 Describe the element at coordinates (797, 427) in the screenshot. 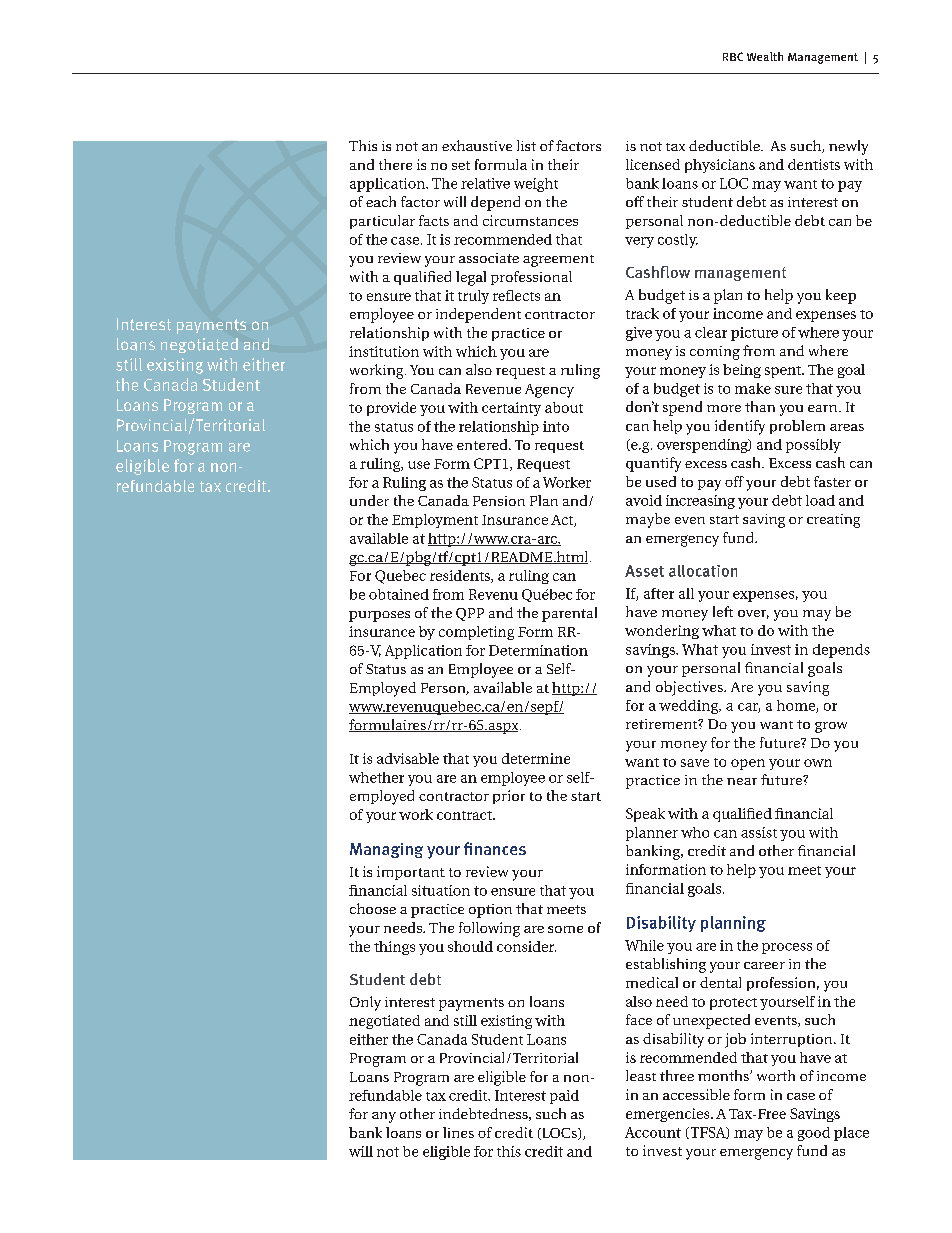

I see `problem` at that location.
